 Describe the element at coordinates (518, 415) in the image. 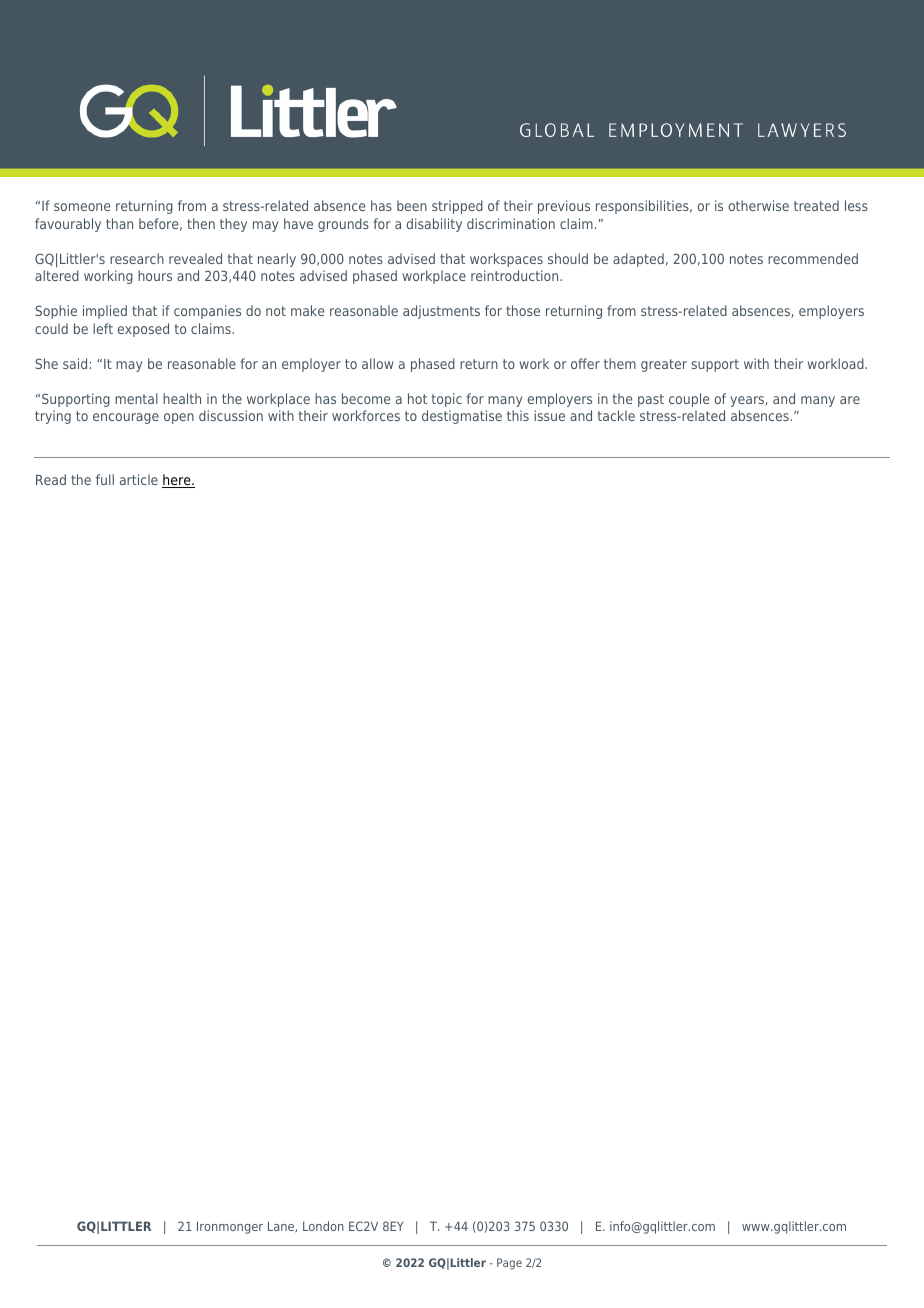

I see `this` at that location.
